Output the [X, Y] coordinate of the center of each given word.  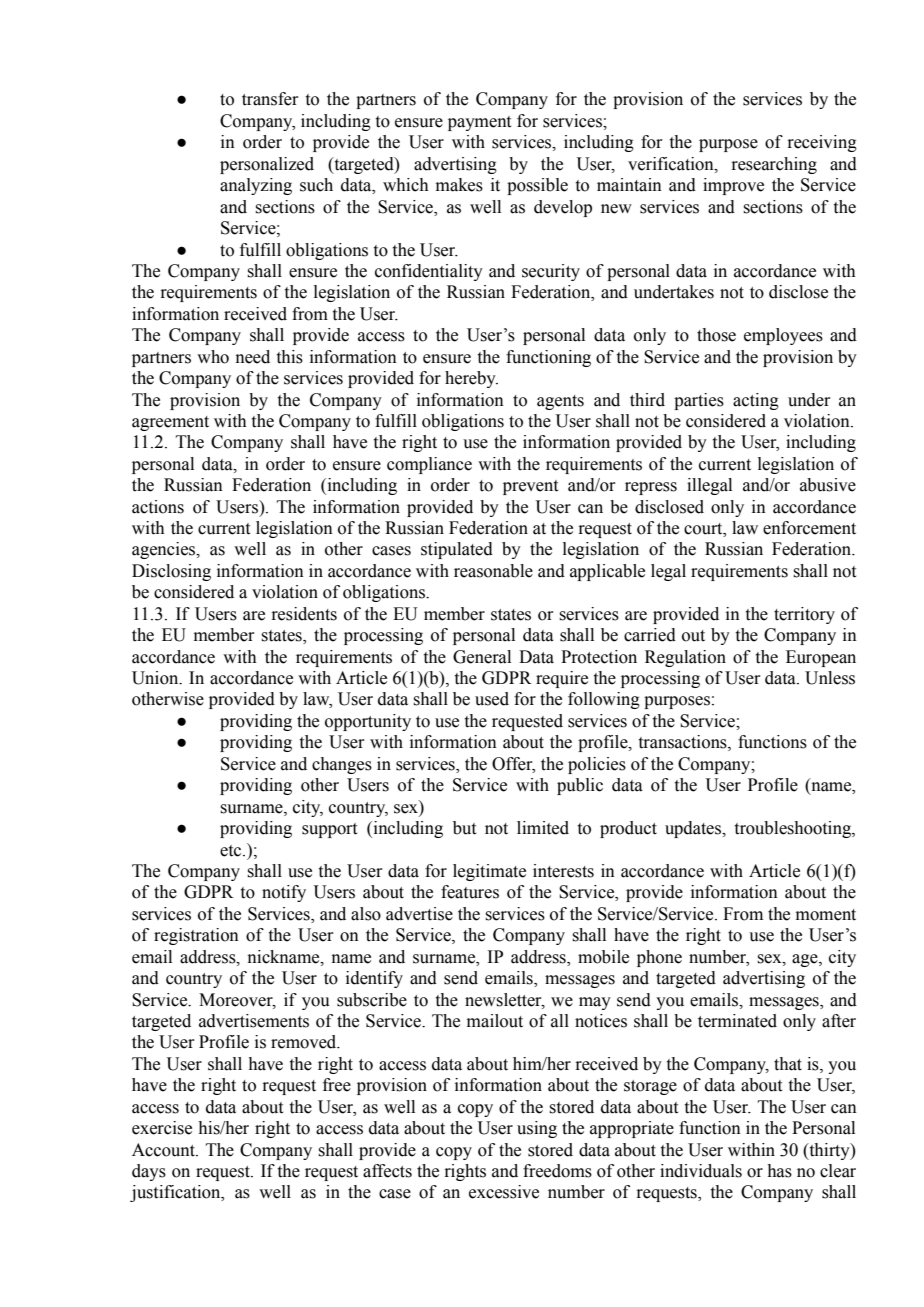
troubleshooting [794, 829]
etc [232, 851]
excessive [504, 1192]
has [780, 1171]
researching [774, 165]
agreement [170, 423]
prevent [530, 487]
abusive [828, 485]
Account [164, 1150]
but [464, 828]
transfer [270, 99]
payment [479, 123]
